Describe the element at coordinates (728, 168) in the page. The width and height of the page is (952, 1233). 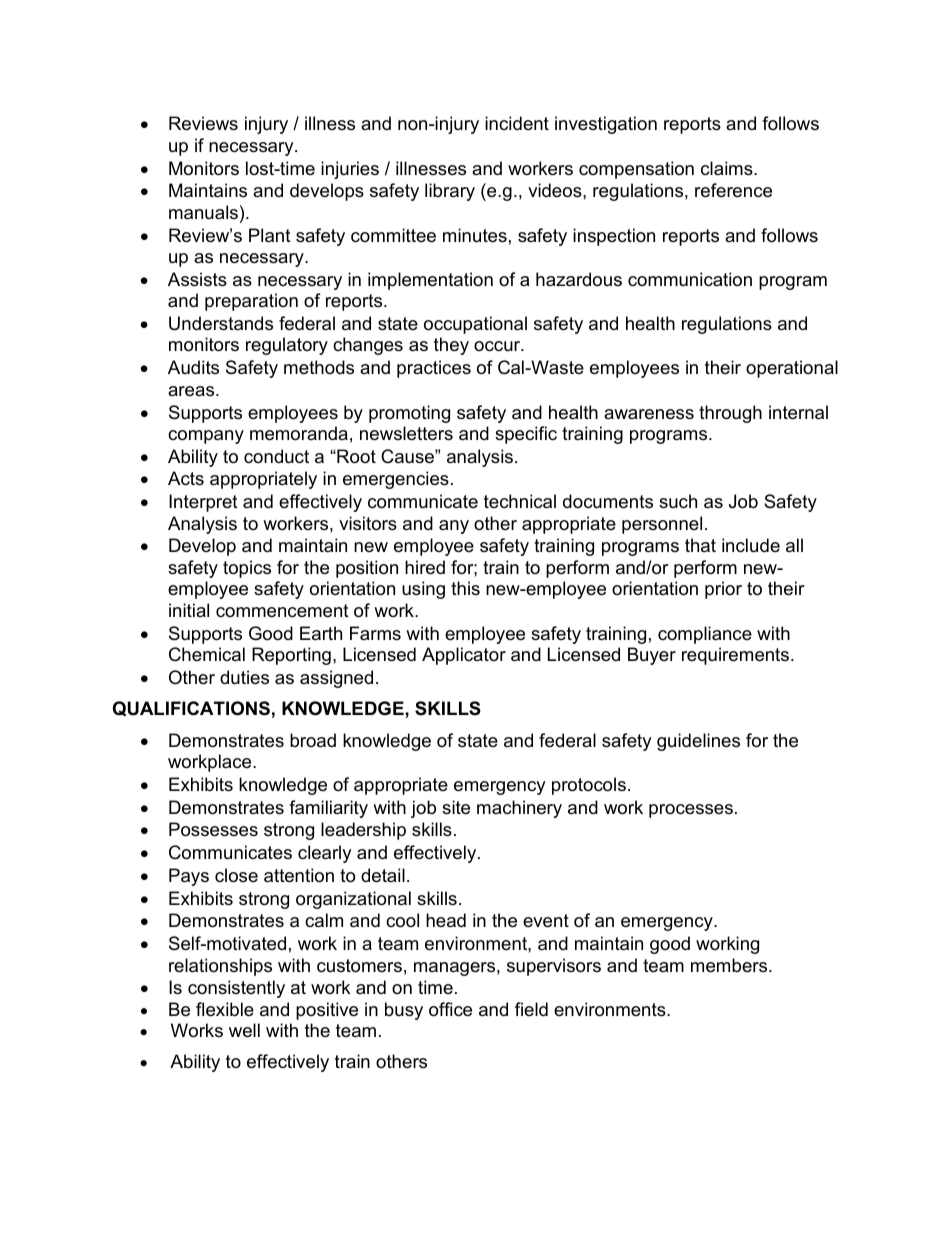
I see `claims` at that location.
